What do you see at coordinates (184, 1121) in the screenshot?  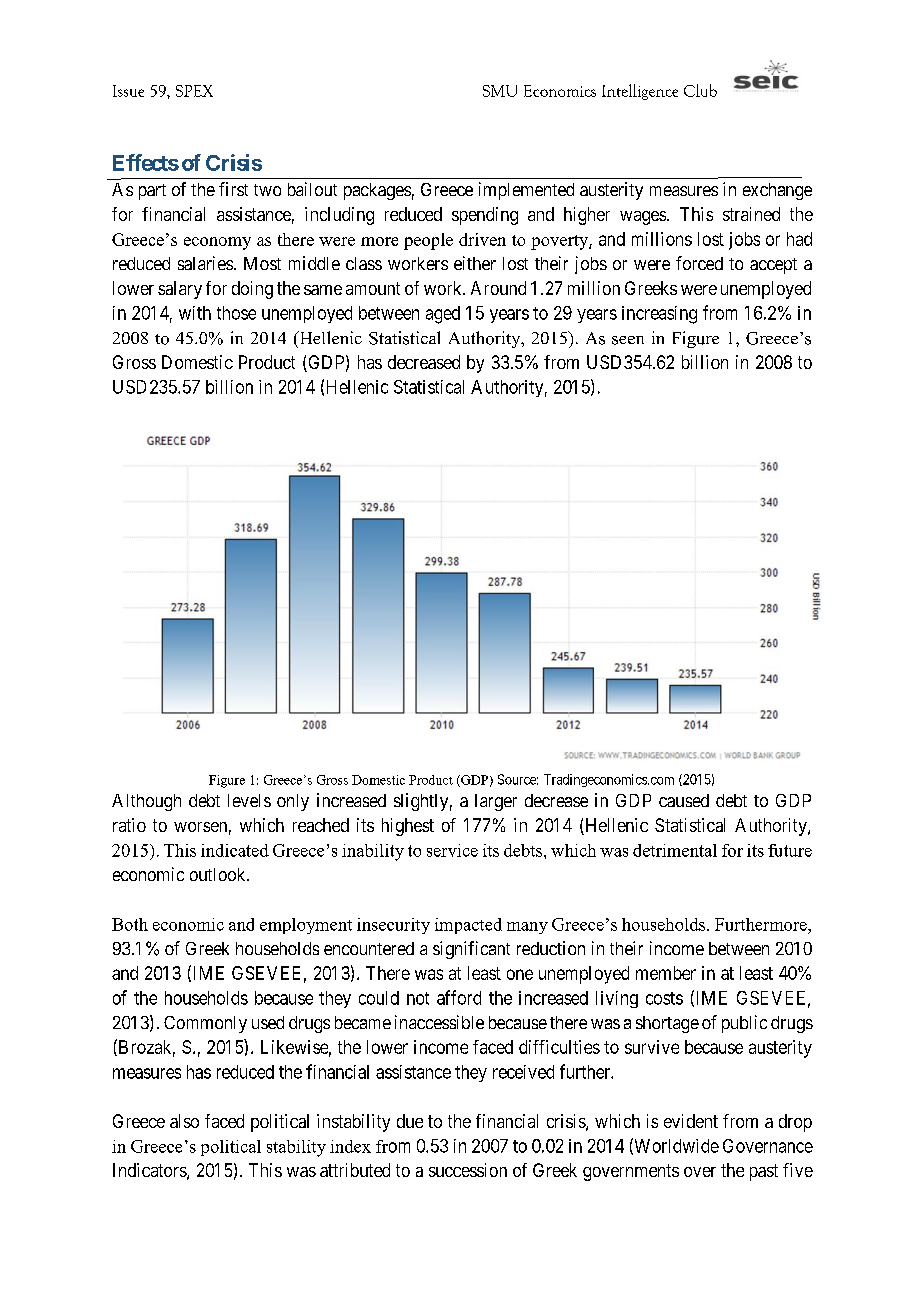 I see `also` at bounding box center [184, 1121].
